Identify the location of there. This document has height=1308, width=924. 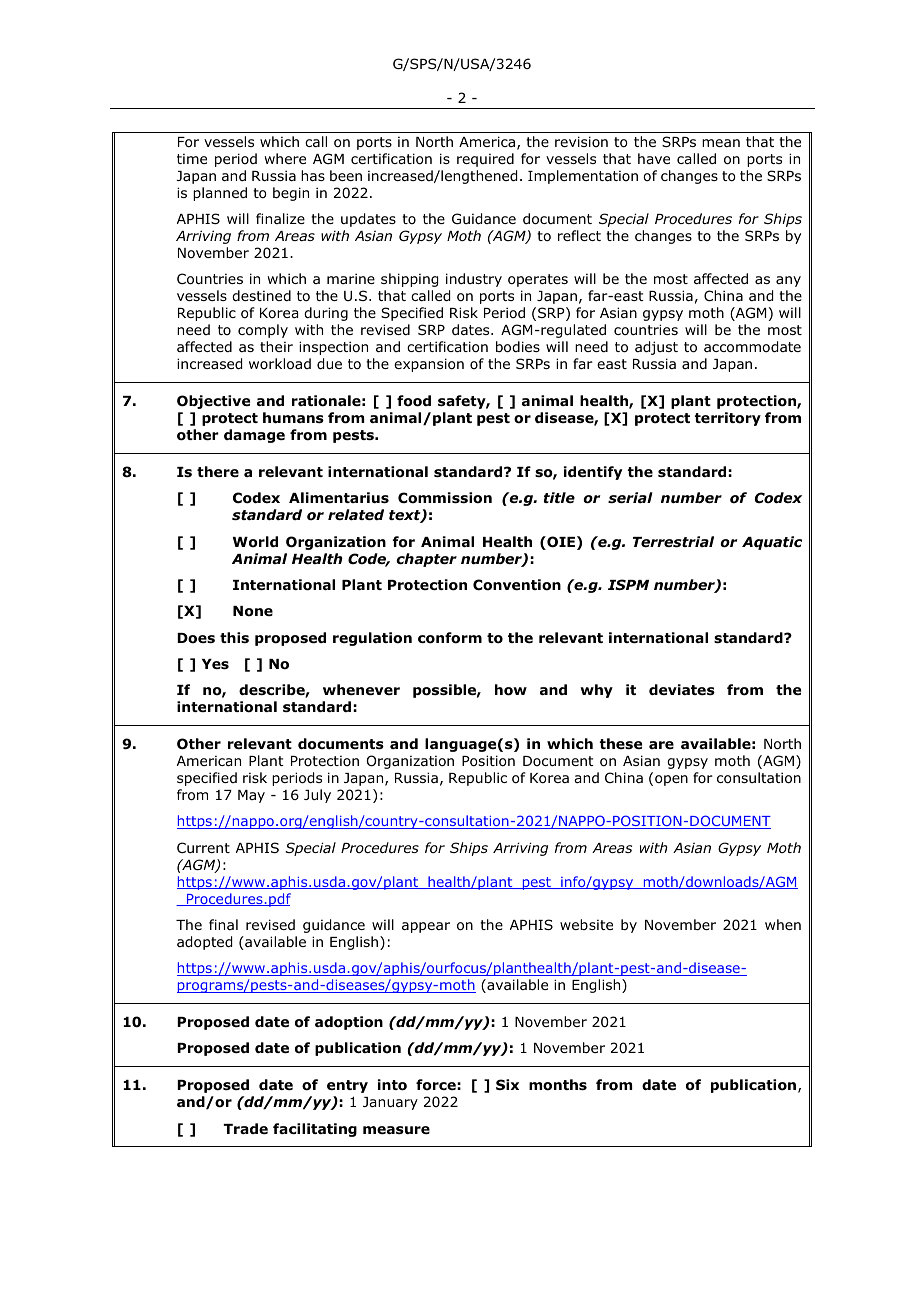
(218, 471).
